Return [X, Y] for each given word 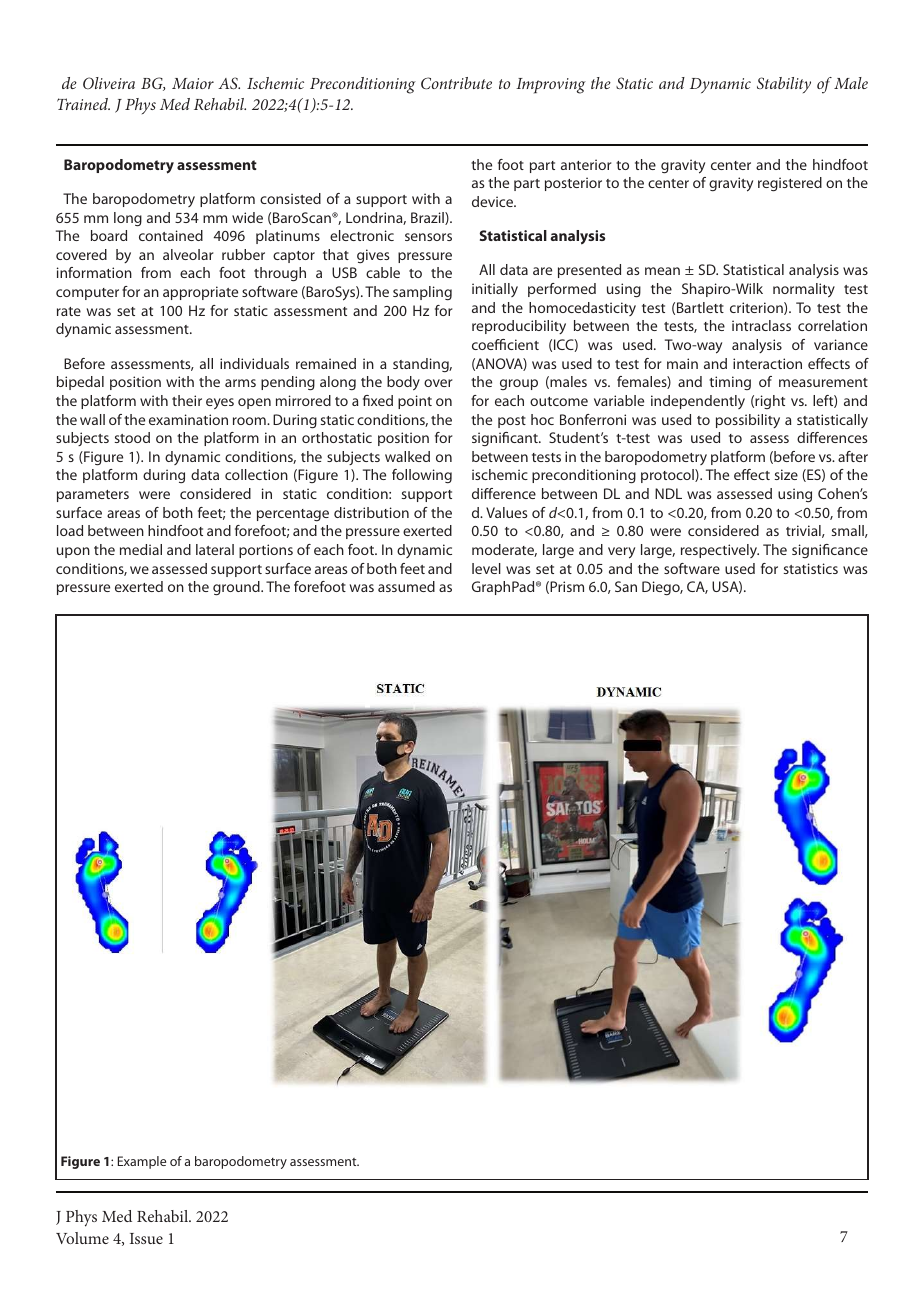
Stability [784, 85]
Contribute [456, 83]
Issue [146, 1238]
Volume [82, 1238]
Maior [193, 83]
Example [142, 1162]
